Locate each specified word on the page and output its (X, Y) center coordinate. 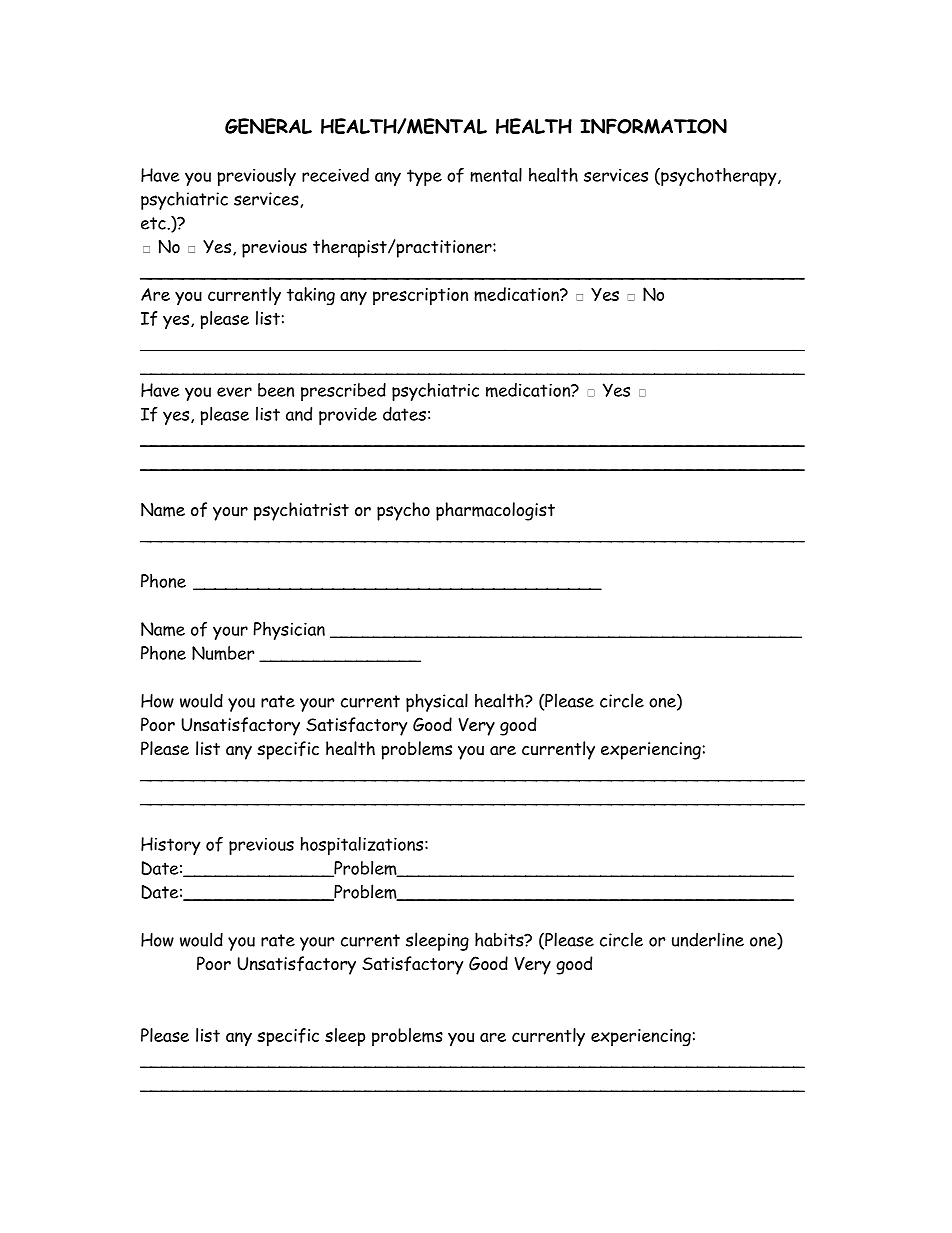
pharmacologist (495, 511)
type (424, 177)
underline (708, 939)
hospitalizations (363, 846)
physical (437, 702)
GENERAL (268, 126)
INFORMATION (653, 126)
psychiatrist (301, 511)
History (171, 846)
